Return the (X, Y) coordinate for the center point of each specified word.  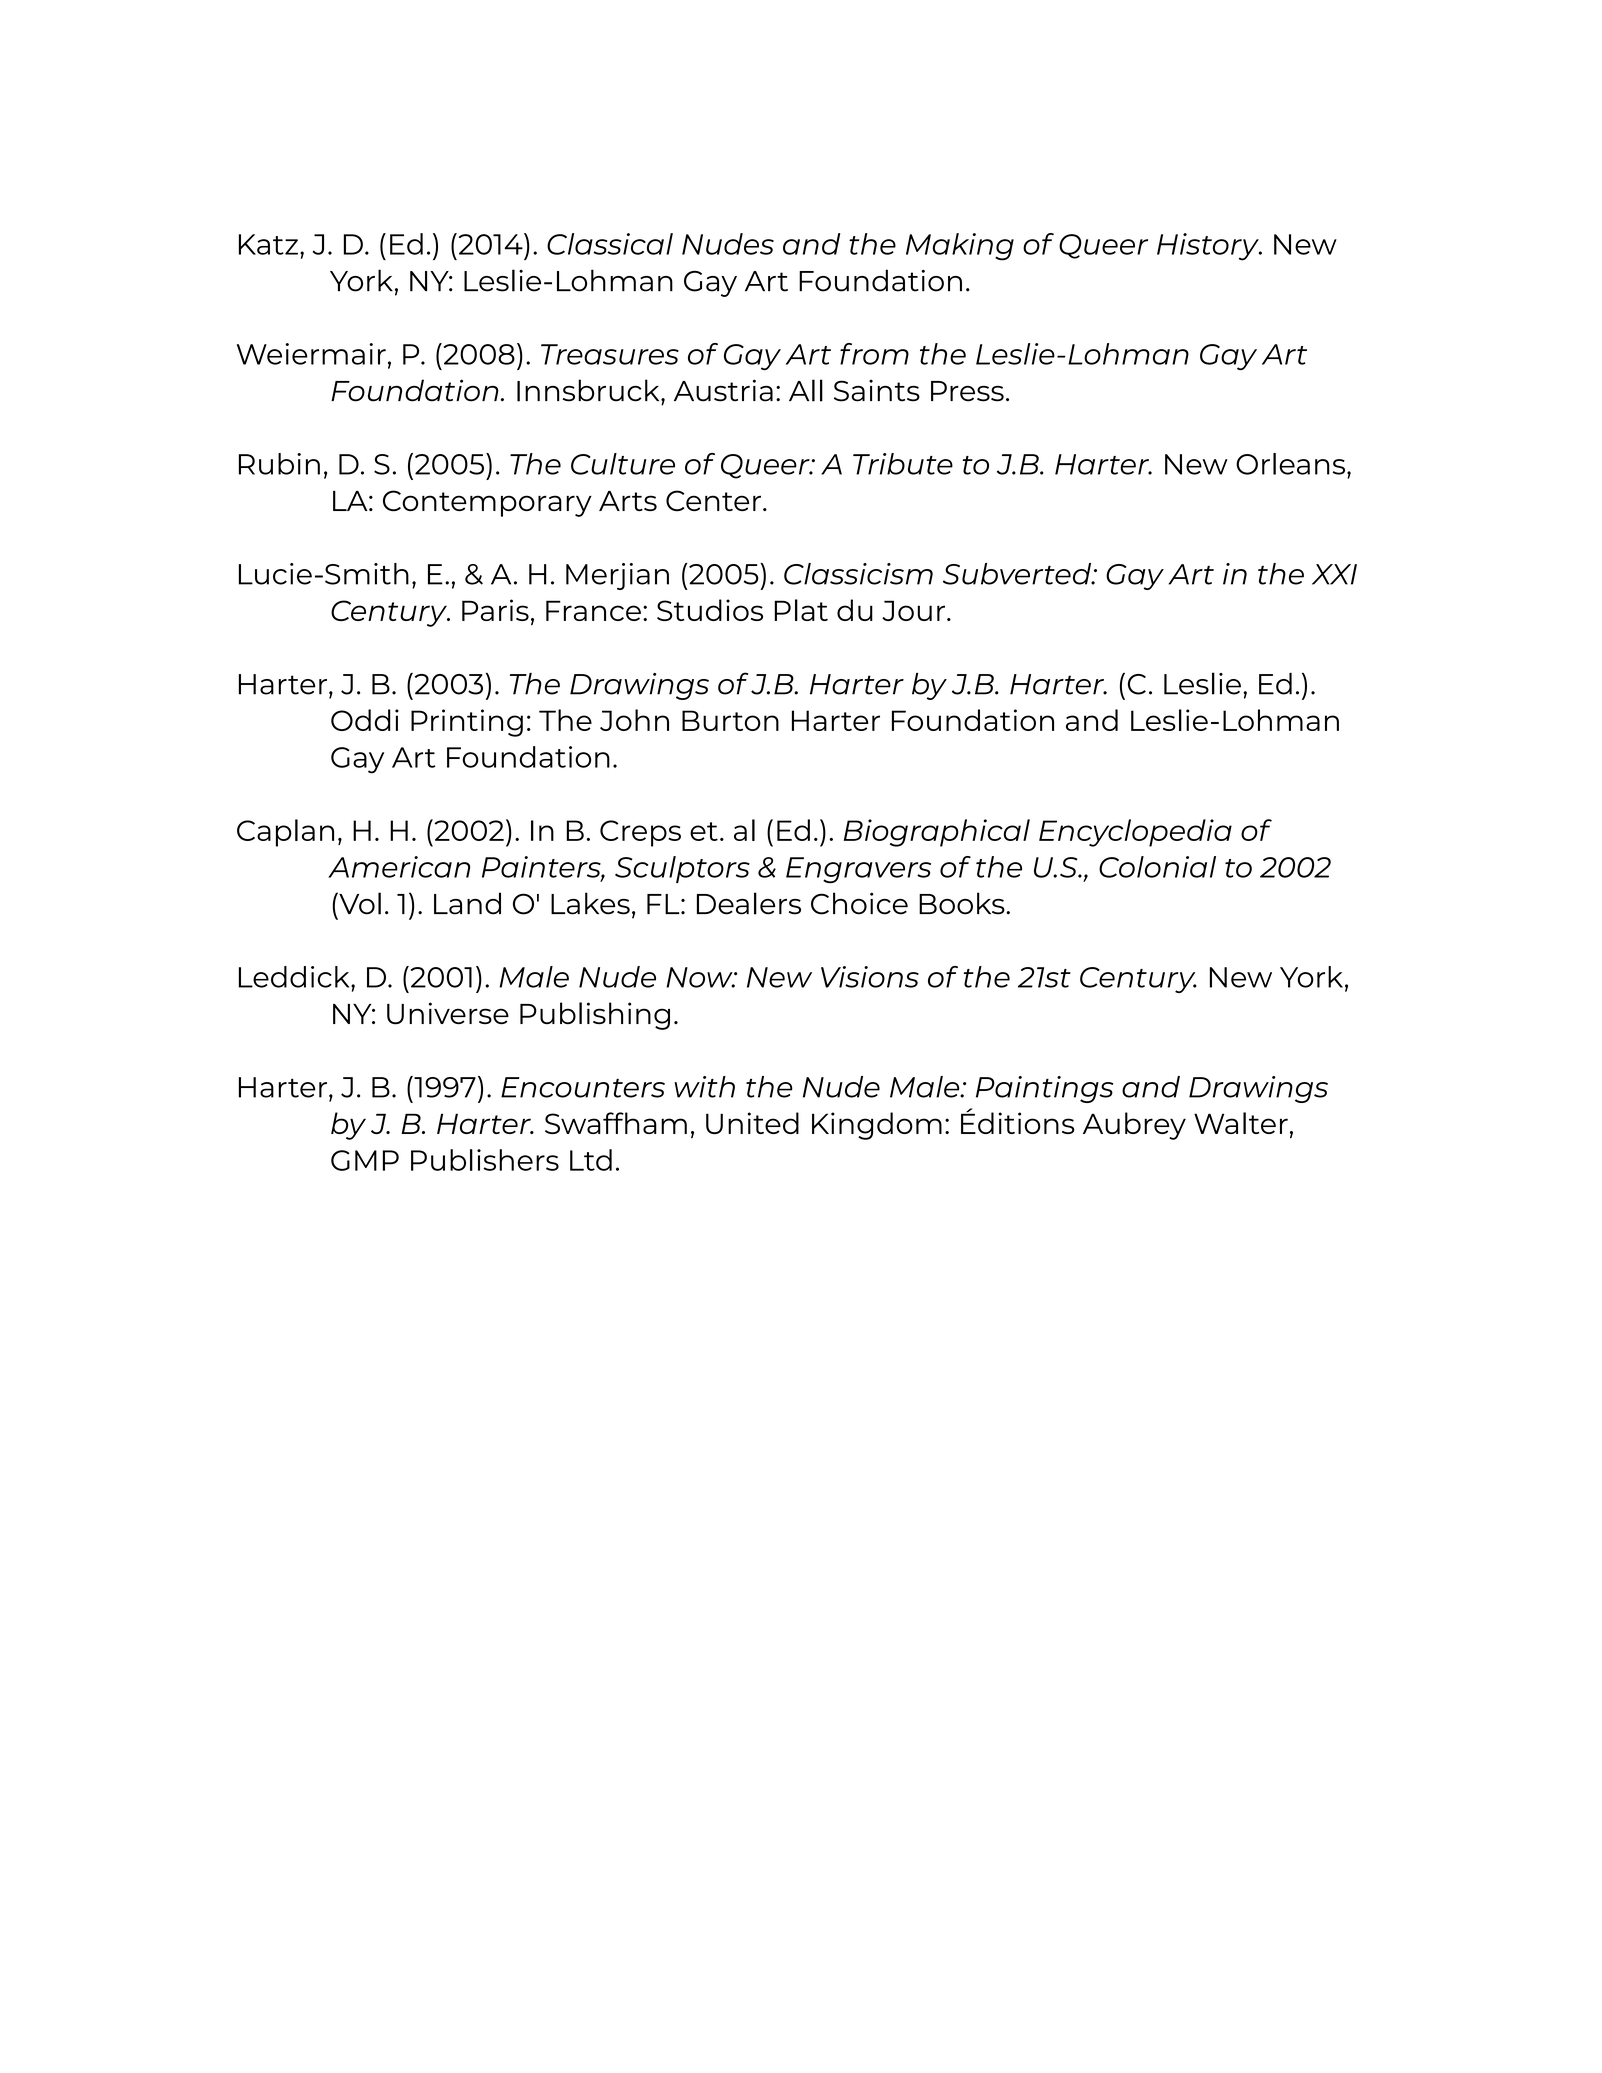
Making (960, 247)
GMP (365, 1160)
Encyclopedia (1135, 833)
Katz (268, 244)
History (1209, 247)
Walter (1241, 1123)
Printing (467, 723)
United (752, 1123)
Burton (730, 720)
